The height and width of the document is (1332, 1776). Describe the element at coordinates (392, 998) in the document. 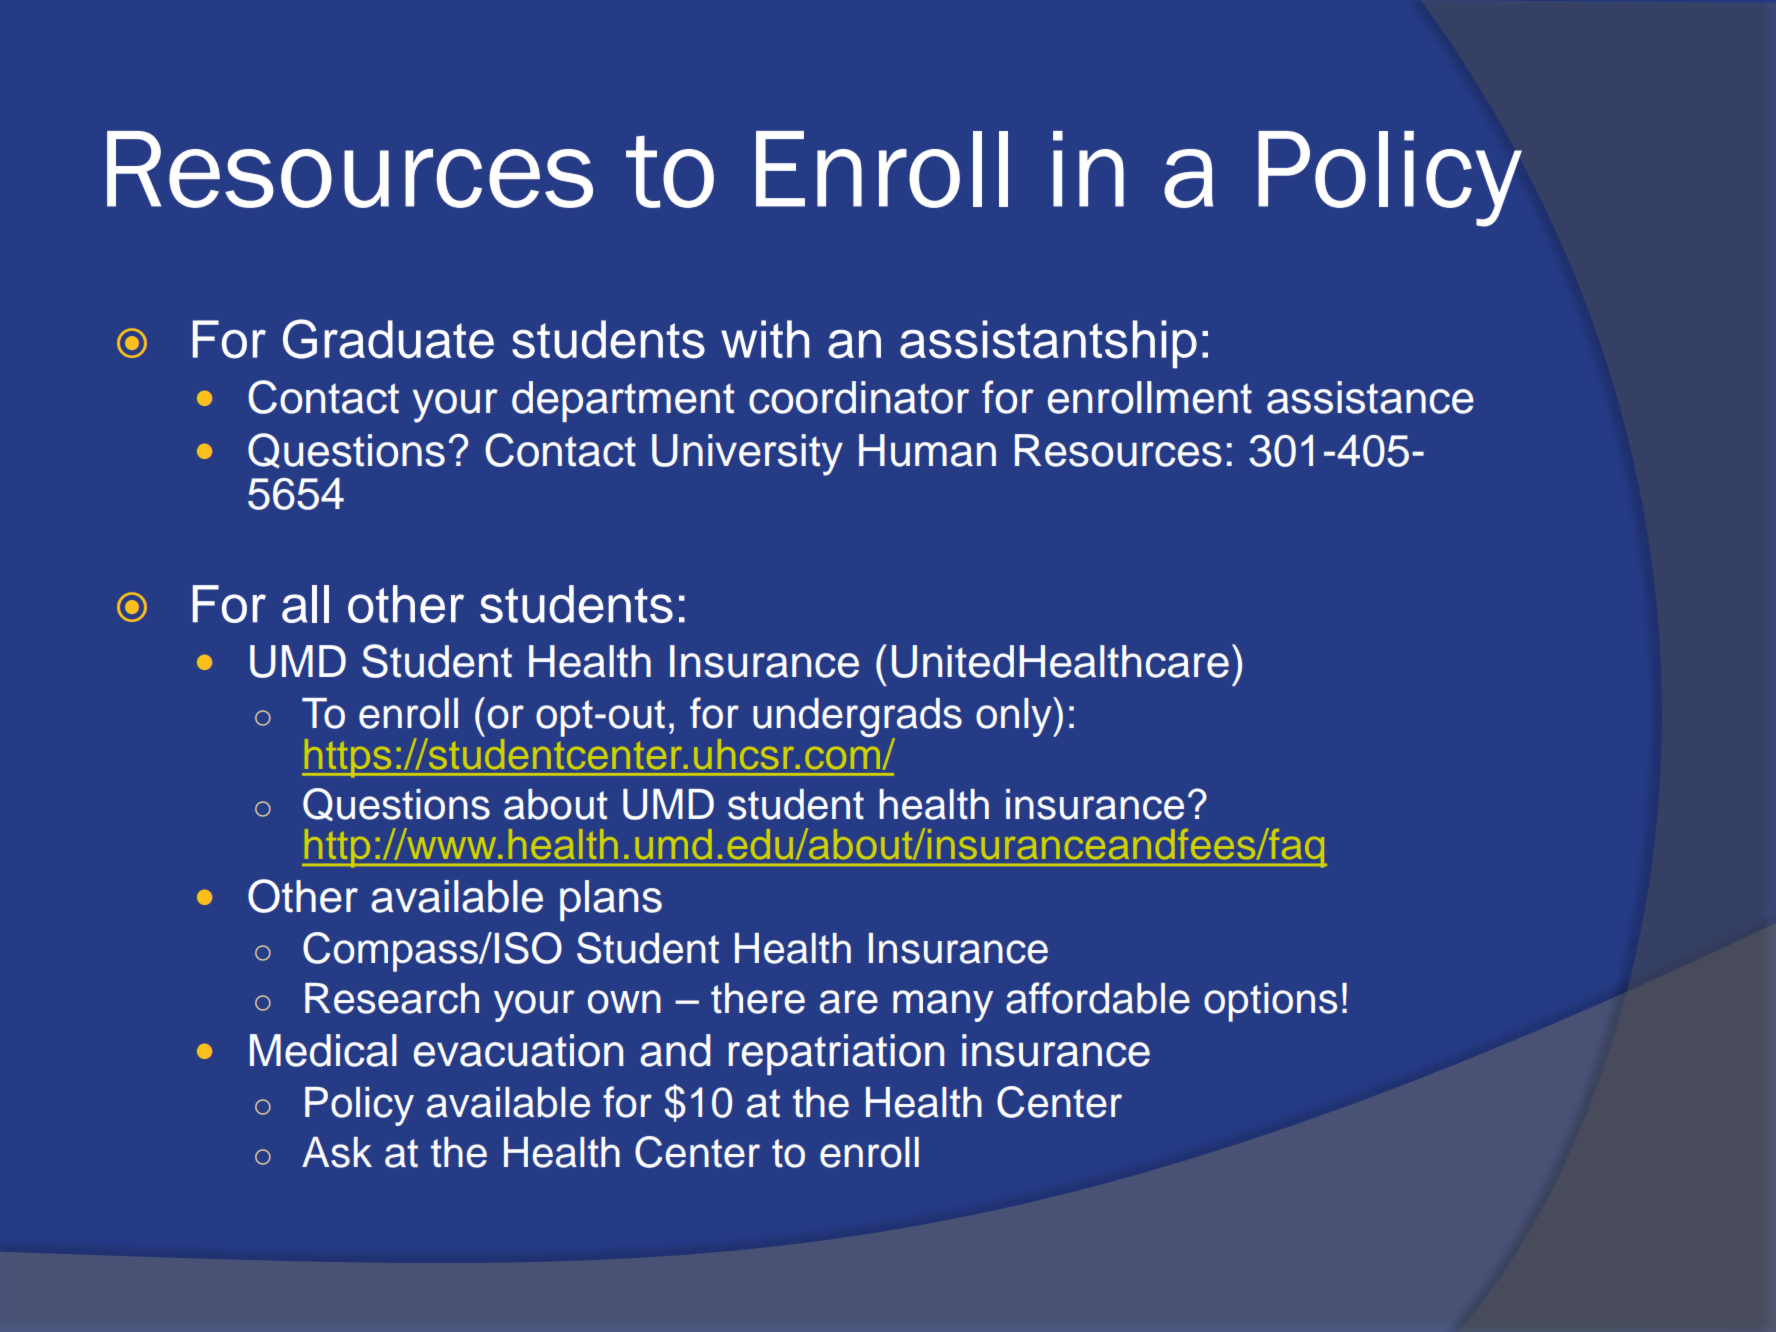

I see `Research` at that location.
